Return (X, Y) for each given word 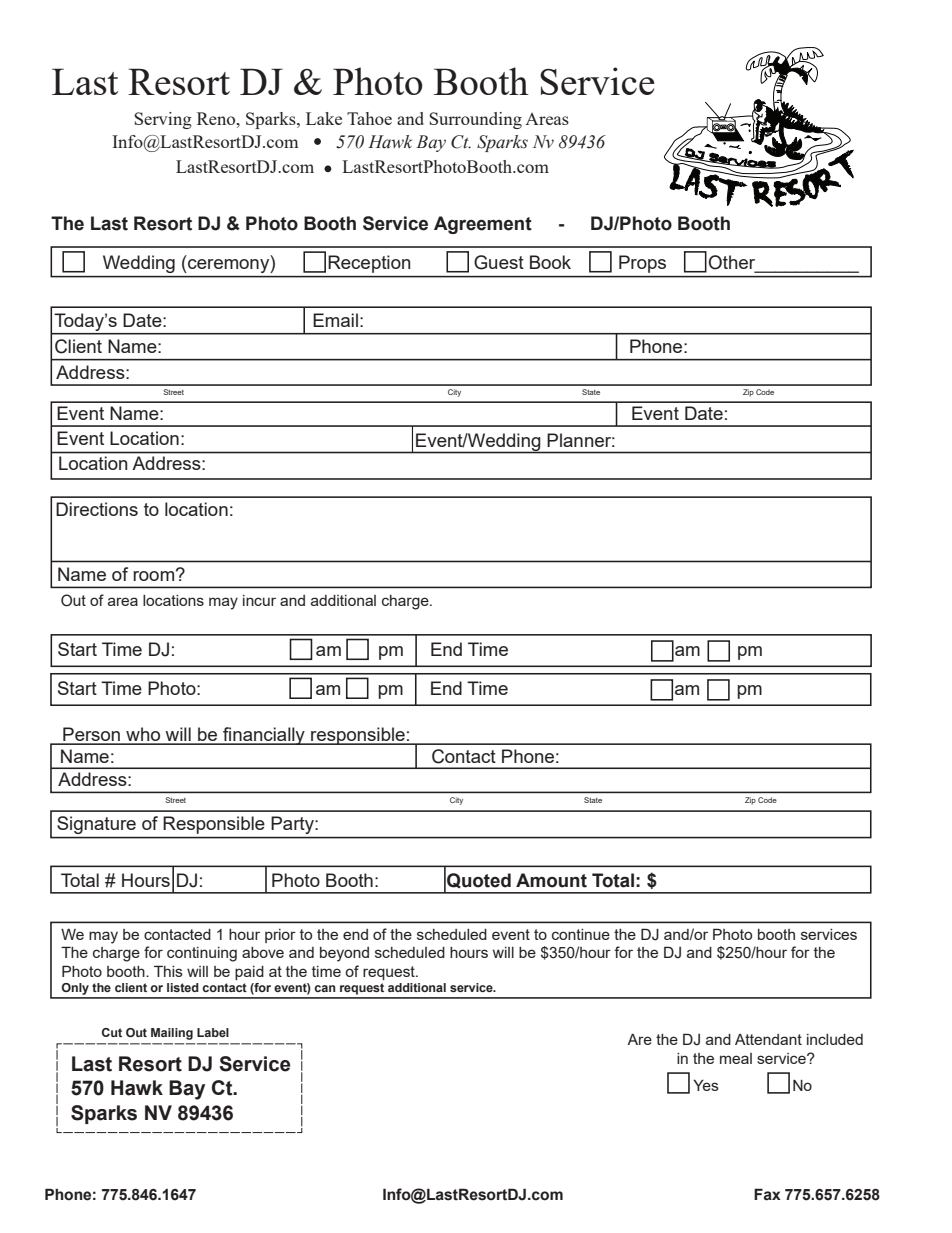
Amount (551, 880)
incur (259, 600)
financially (264, 736)
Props (642, 264)
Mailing (172, 1034)
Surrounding (475, 120)
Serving (163, 120)
